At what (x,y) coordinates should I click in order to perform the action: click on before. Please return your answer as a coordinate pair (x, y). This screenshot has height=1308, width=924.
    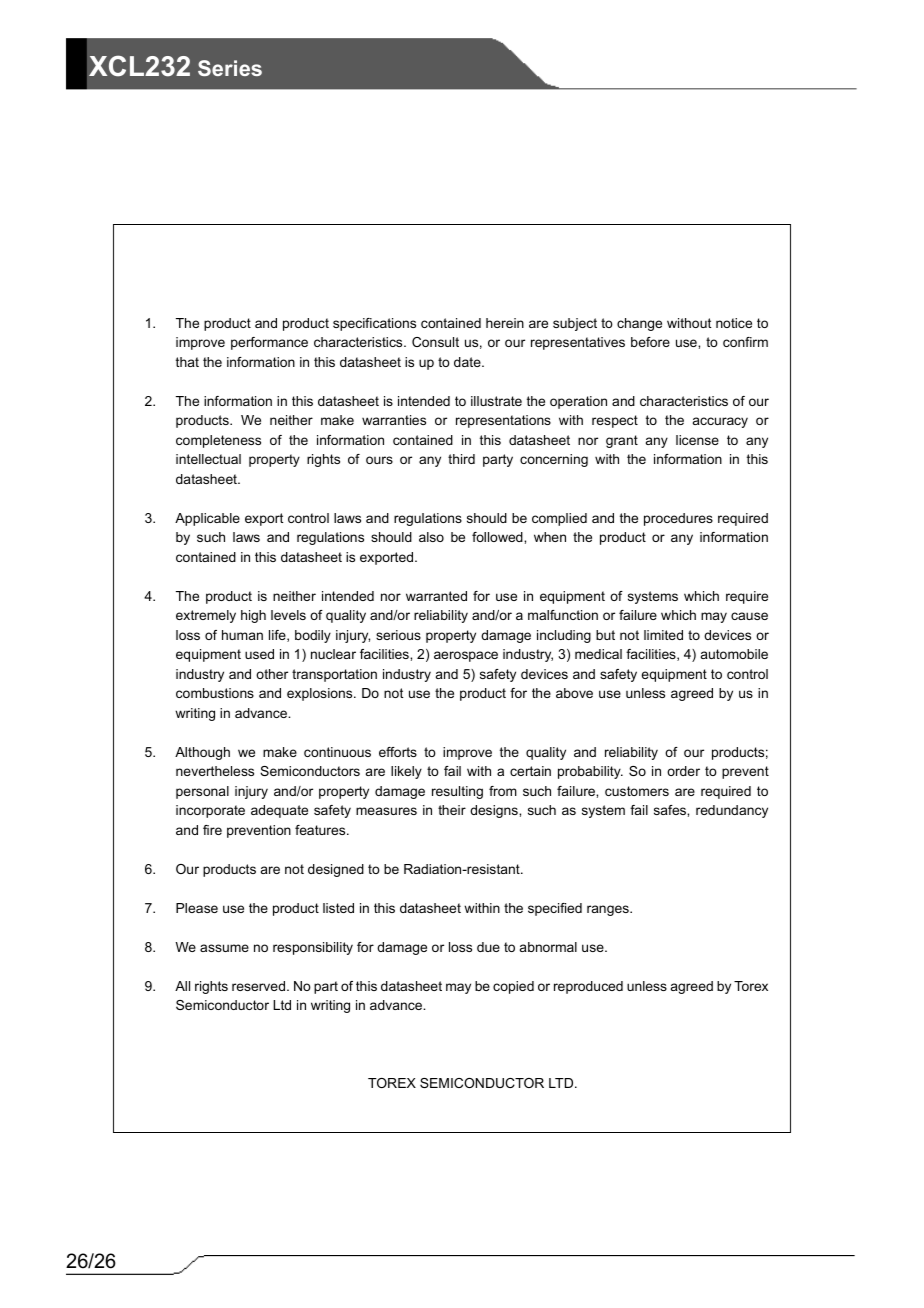
    Looking at the image, I should click on (650, 342).
